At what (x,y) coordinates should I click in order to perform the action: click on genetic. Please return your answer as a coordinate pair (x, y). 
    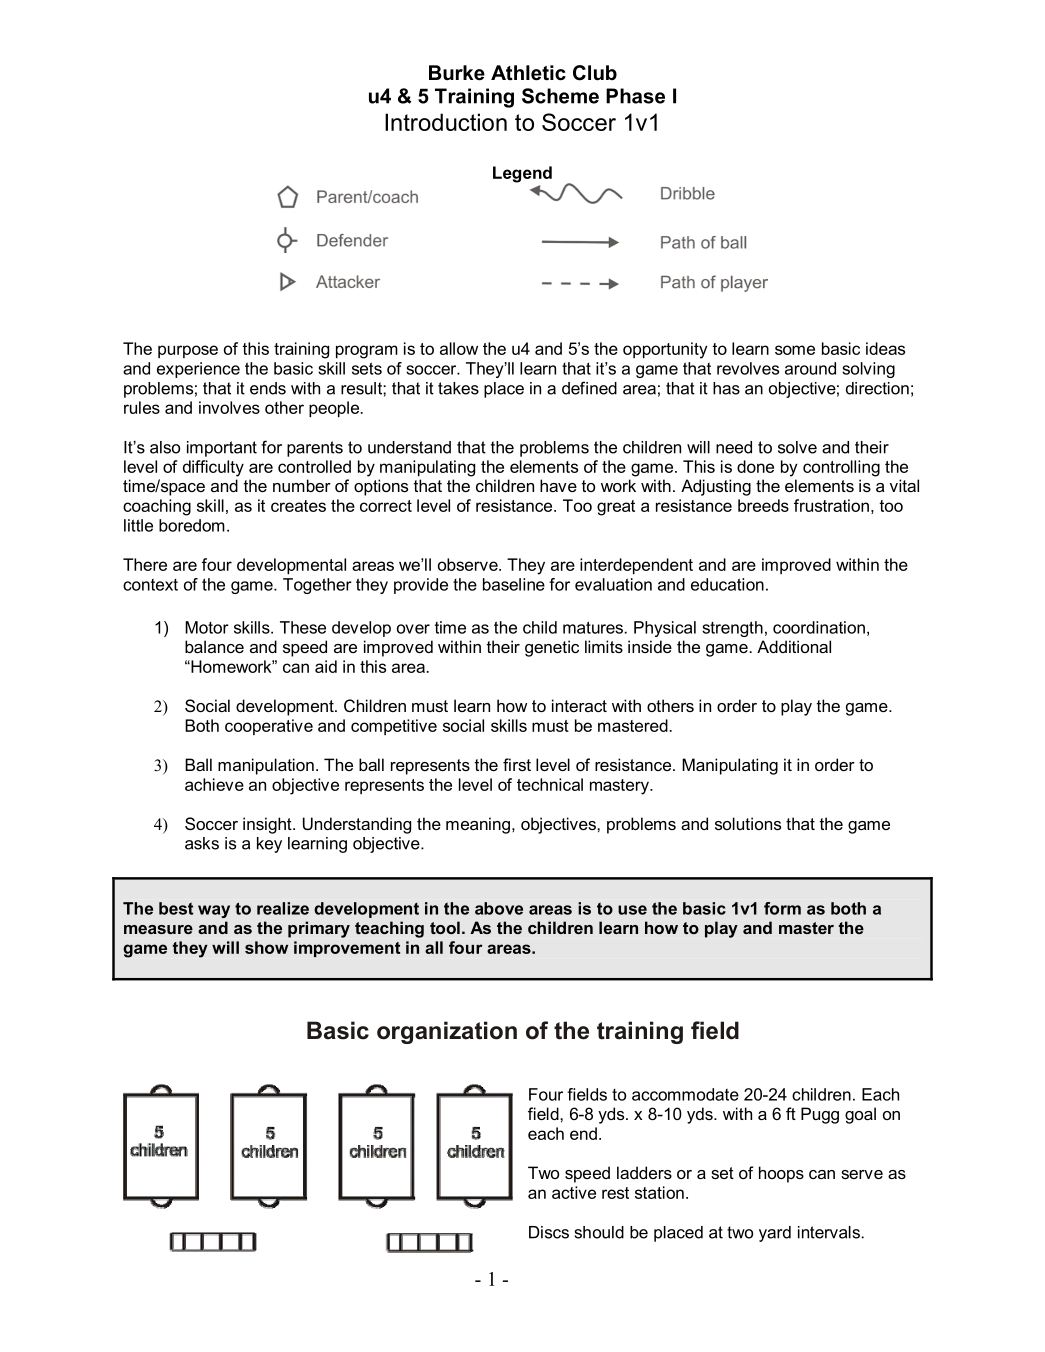
    Looking at the image, I should click on (552, 648).
